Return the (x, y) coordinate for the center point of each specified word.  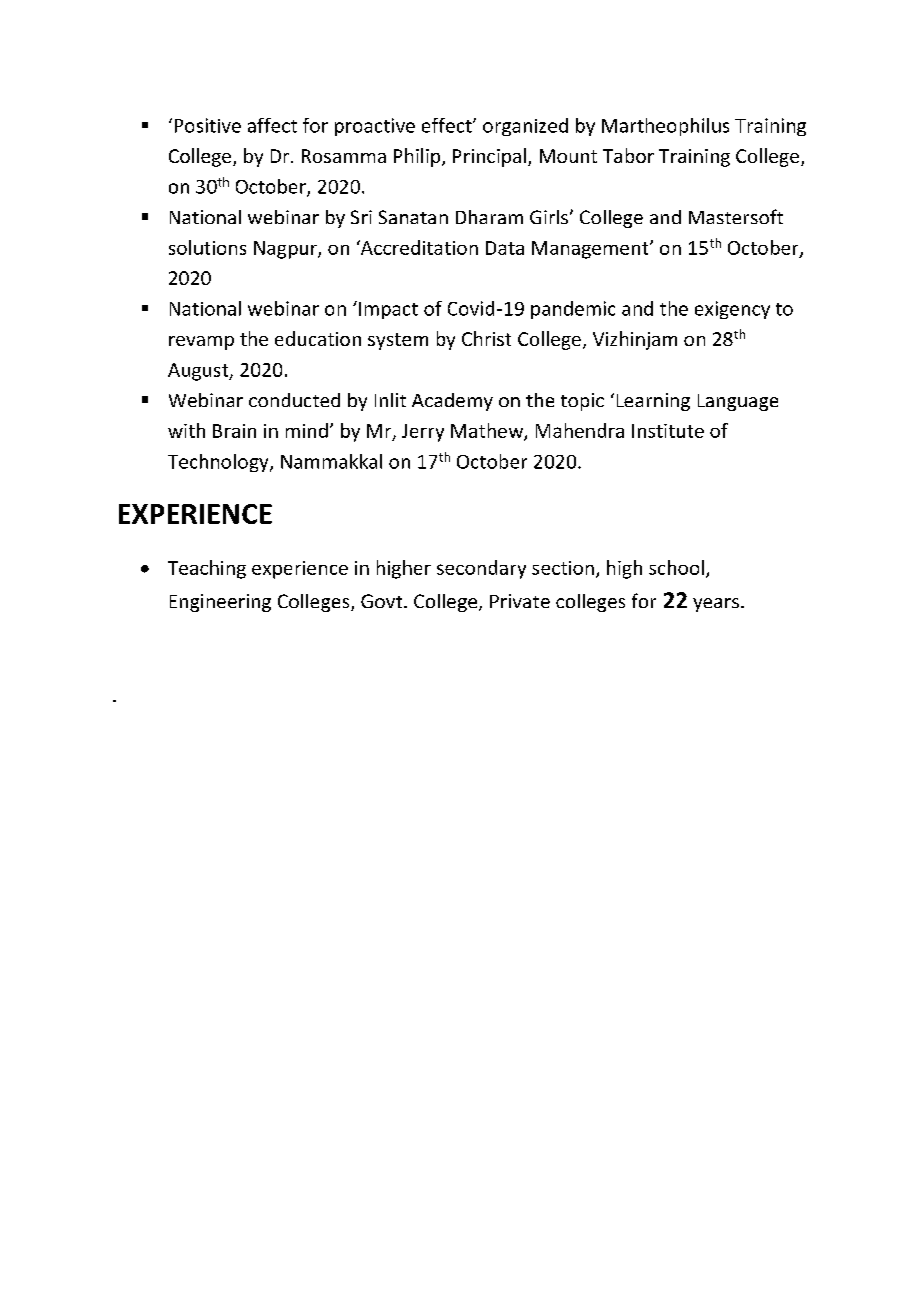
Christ (486, 338)
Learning (653, 402)
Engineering (220, 603)
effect (448, 125)
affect (272, 125)
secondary (481, 569)
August (199, 372)
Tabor (628, 155)
